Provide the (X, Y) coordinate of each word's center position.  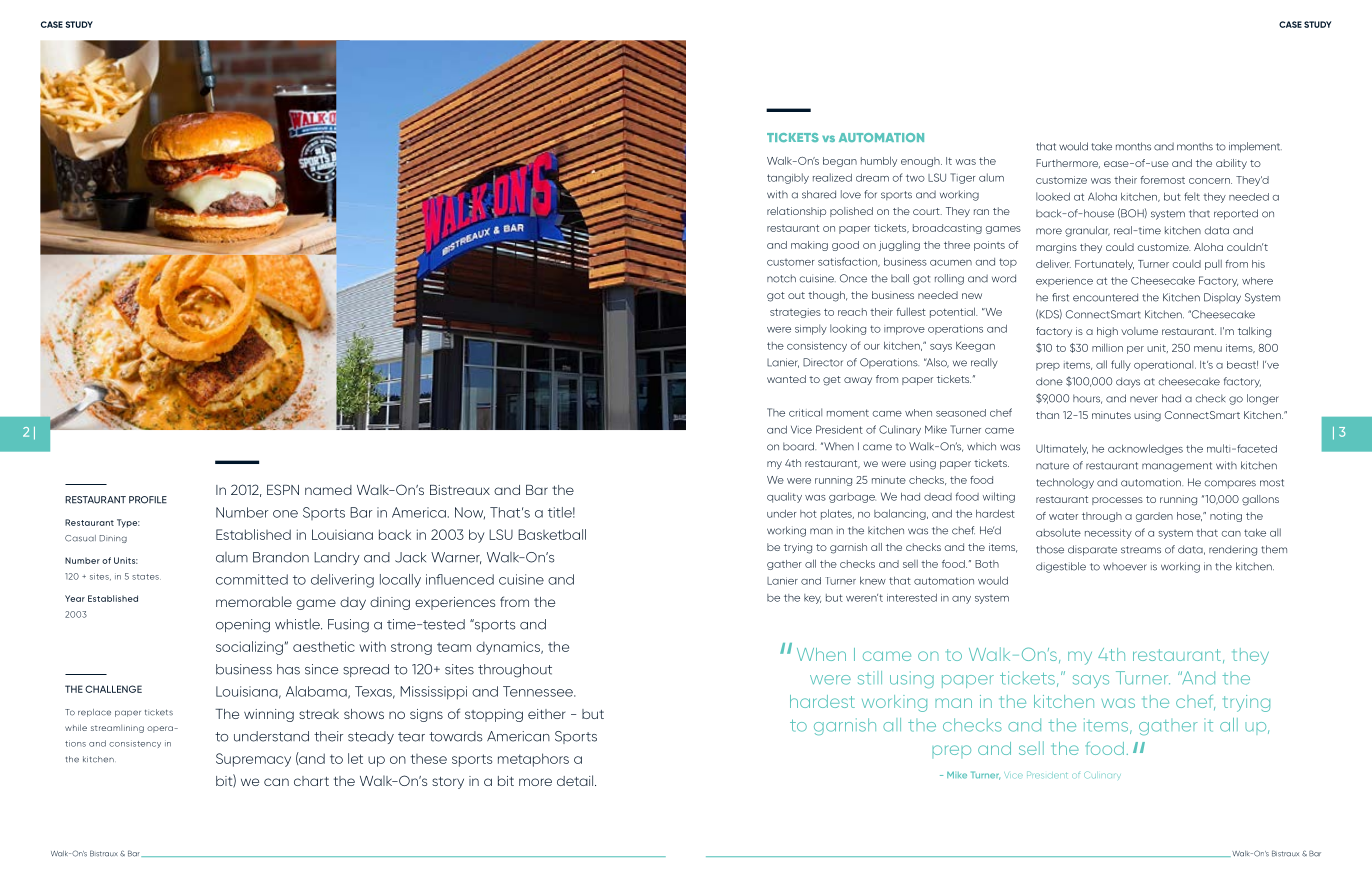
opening (243, 626)
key (812, 599)
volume (1139, 331)
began (840, 162)
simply (811, 329)
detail (575, 780)
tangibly (788, 178)
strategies (795, 313)
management (1177, 467)
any (961, 600)
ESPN (283, 489)
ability (1231, 164)
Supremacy (253, 760)
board (799, 446)
